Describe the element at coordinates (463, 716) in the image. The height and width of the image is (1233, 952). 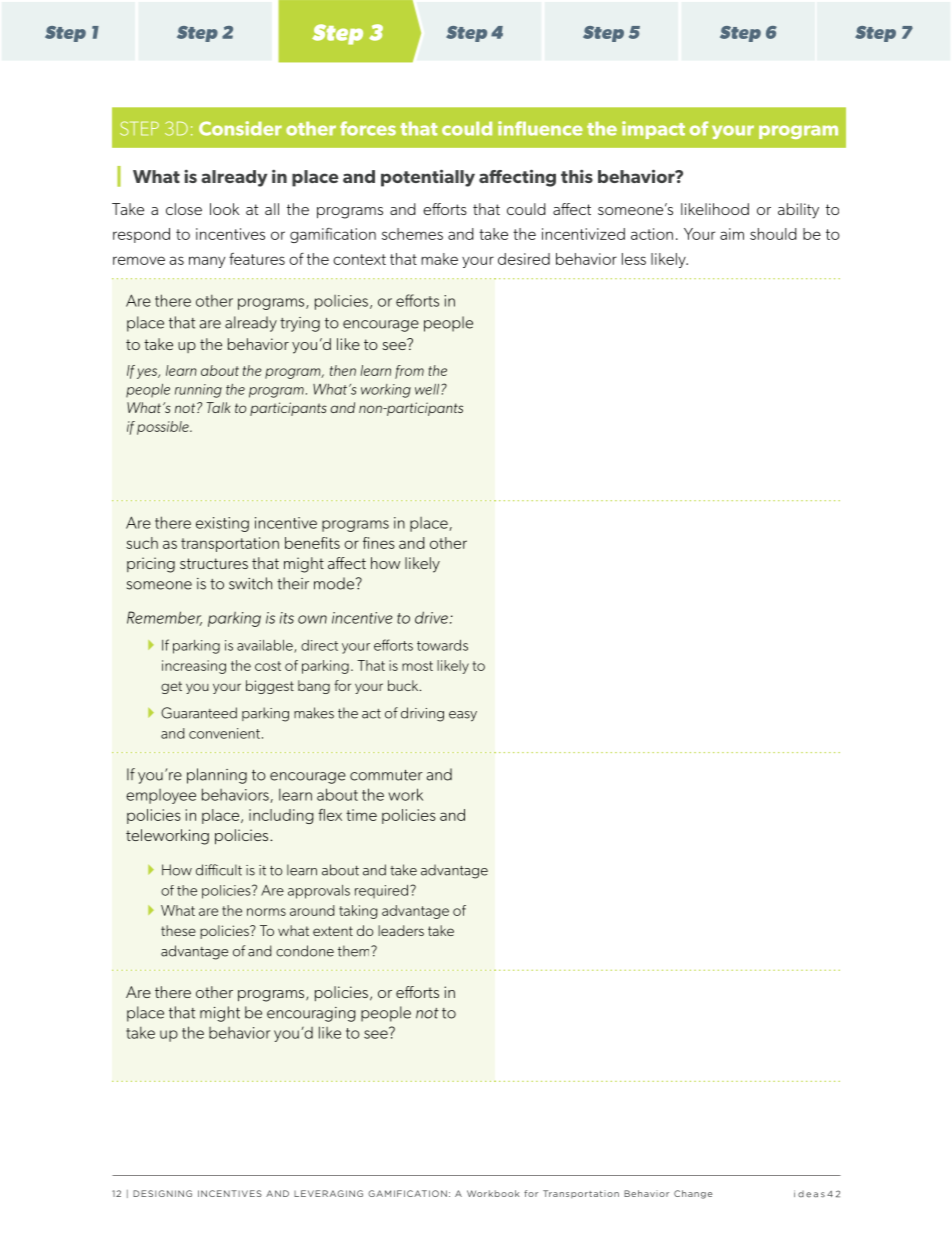
I see `easy` at that location.
